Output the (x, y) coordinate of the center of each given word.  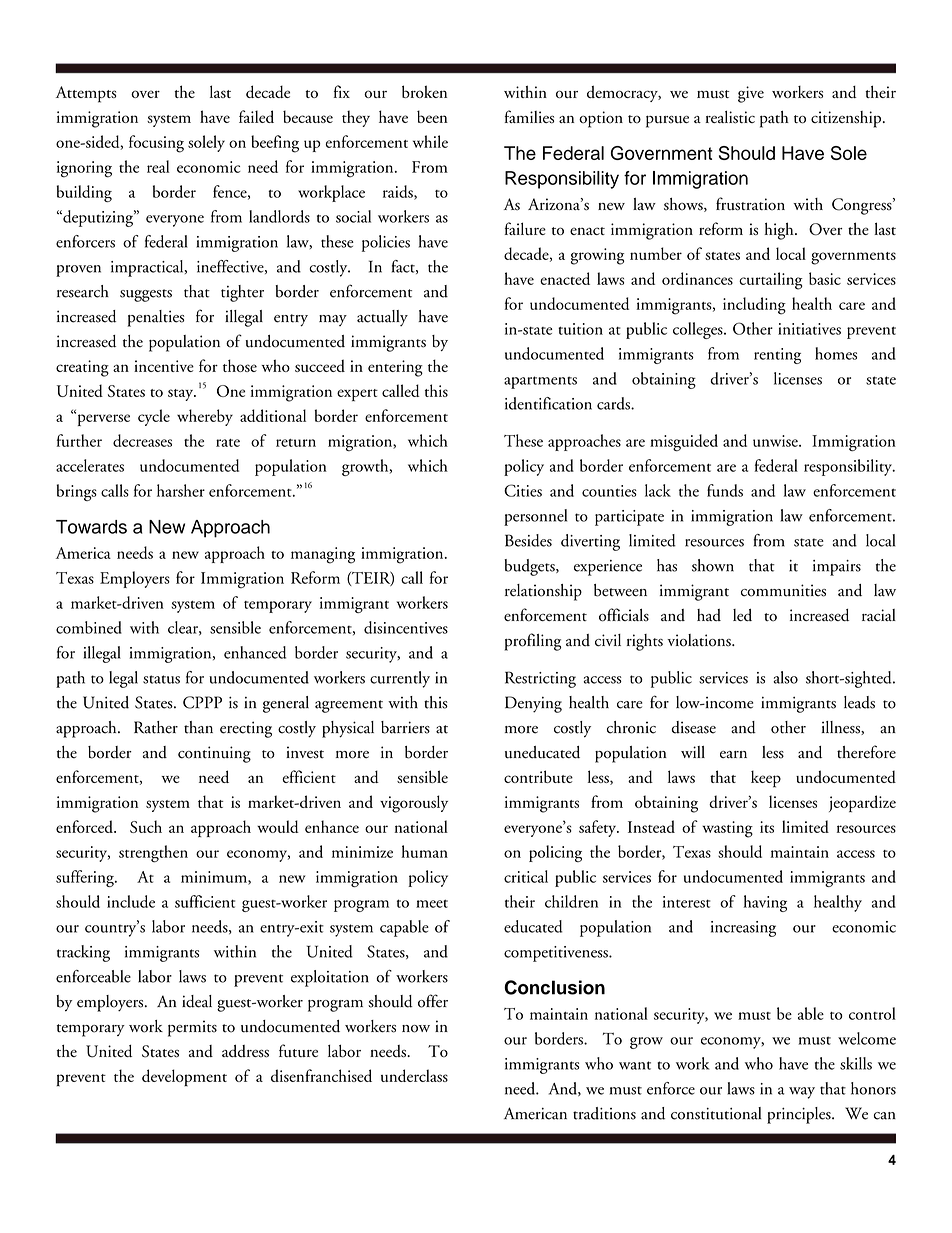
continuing (214, 754)
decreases (142, 440)
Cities (523, 490)
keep (766, 779)
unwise (776, 441)
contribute (538, 776)
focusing (156, 144)
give (751, 94)
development (184, 1078)
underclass (414, 1075)
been (432, 116)
